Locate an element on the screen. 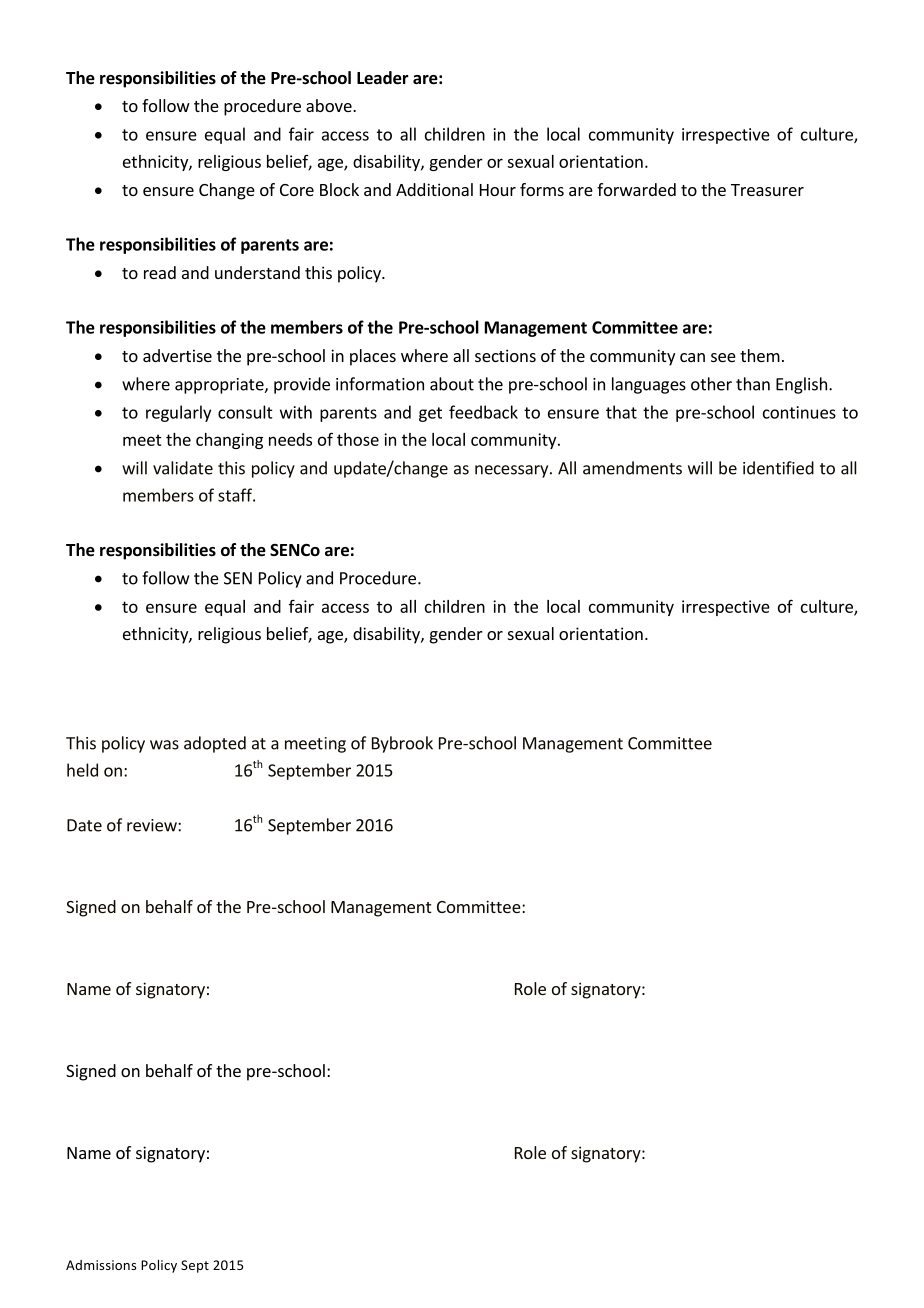 The height and width of the screenshot is (1308, 924). amendments is located at coordinates (632, 468).
